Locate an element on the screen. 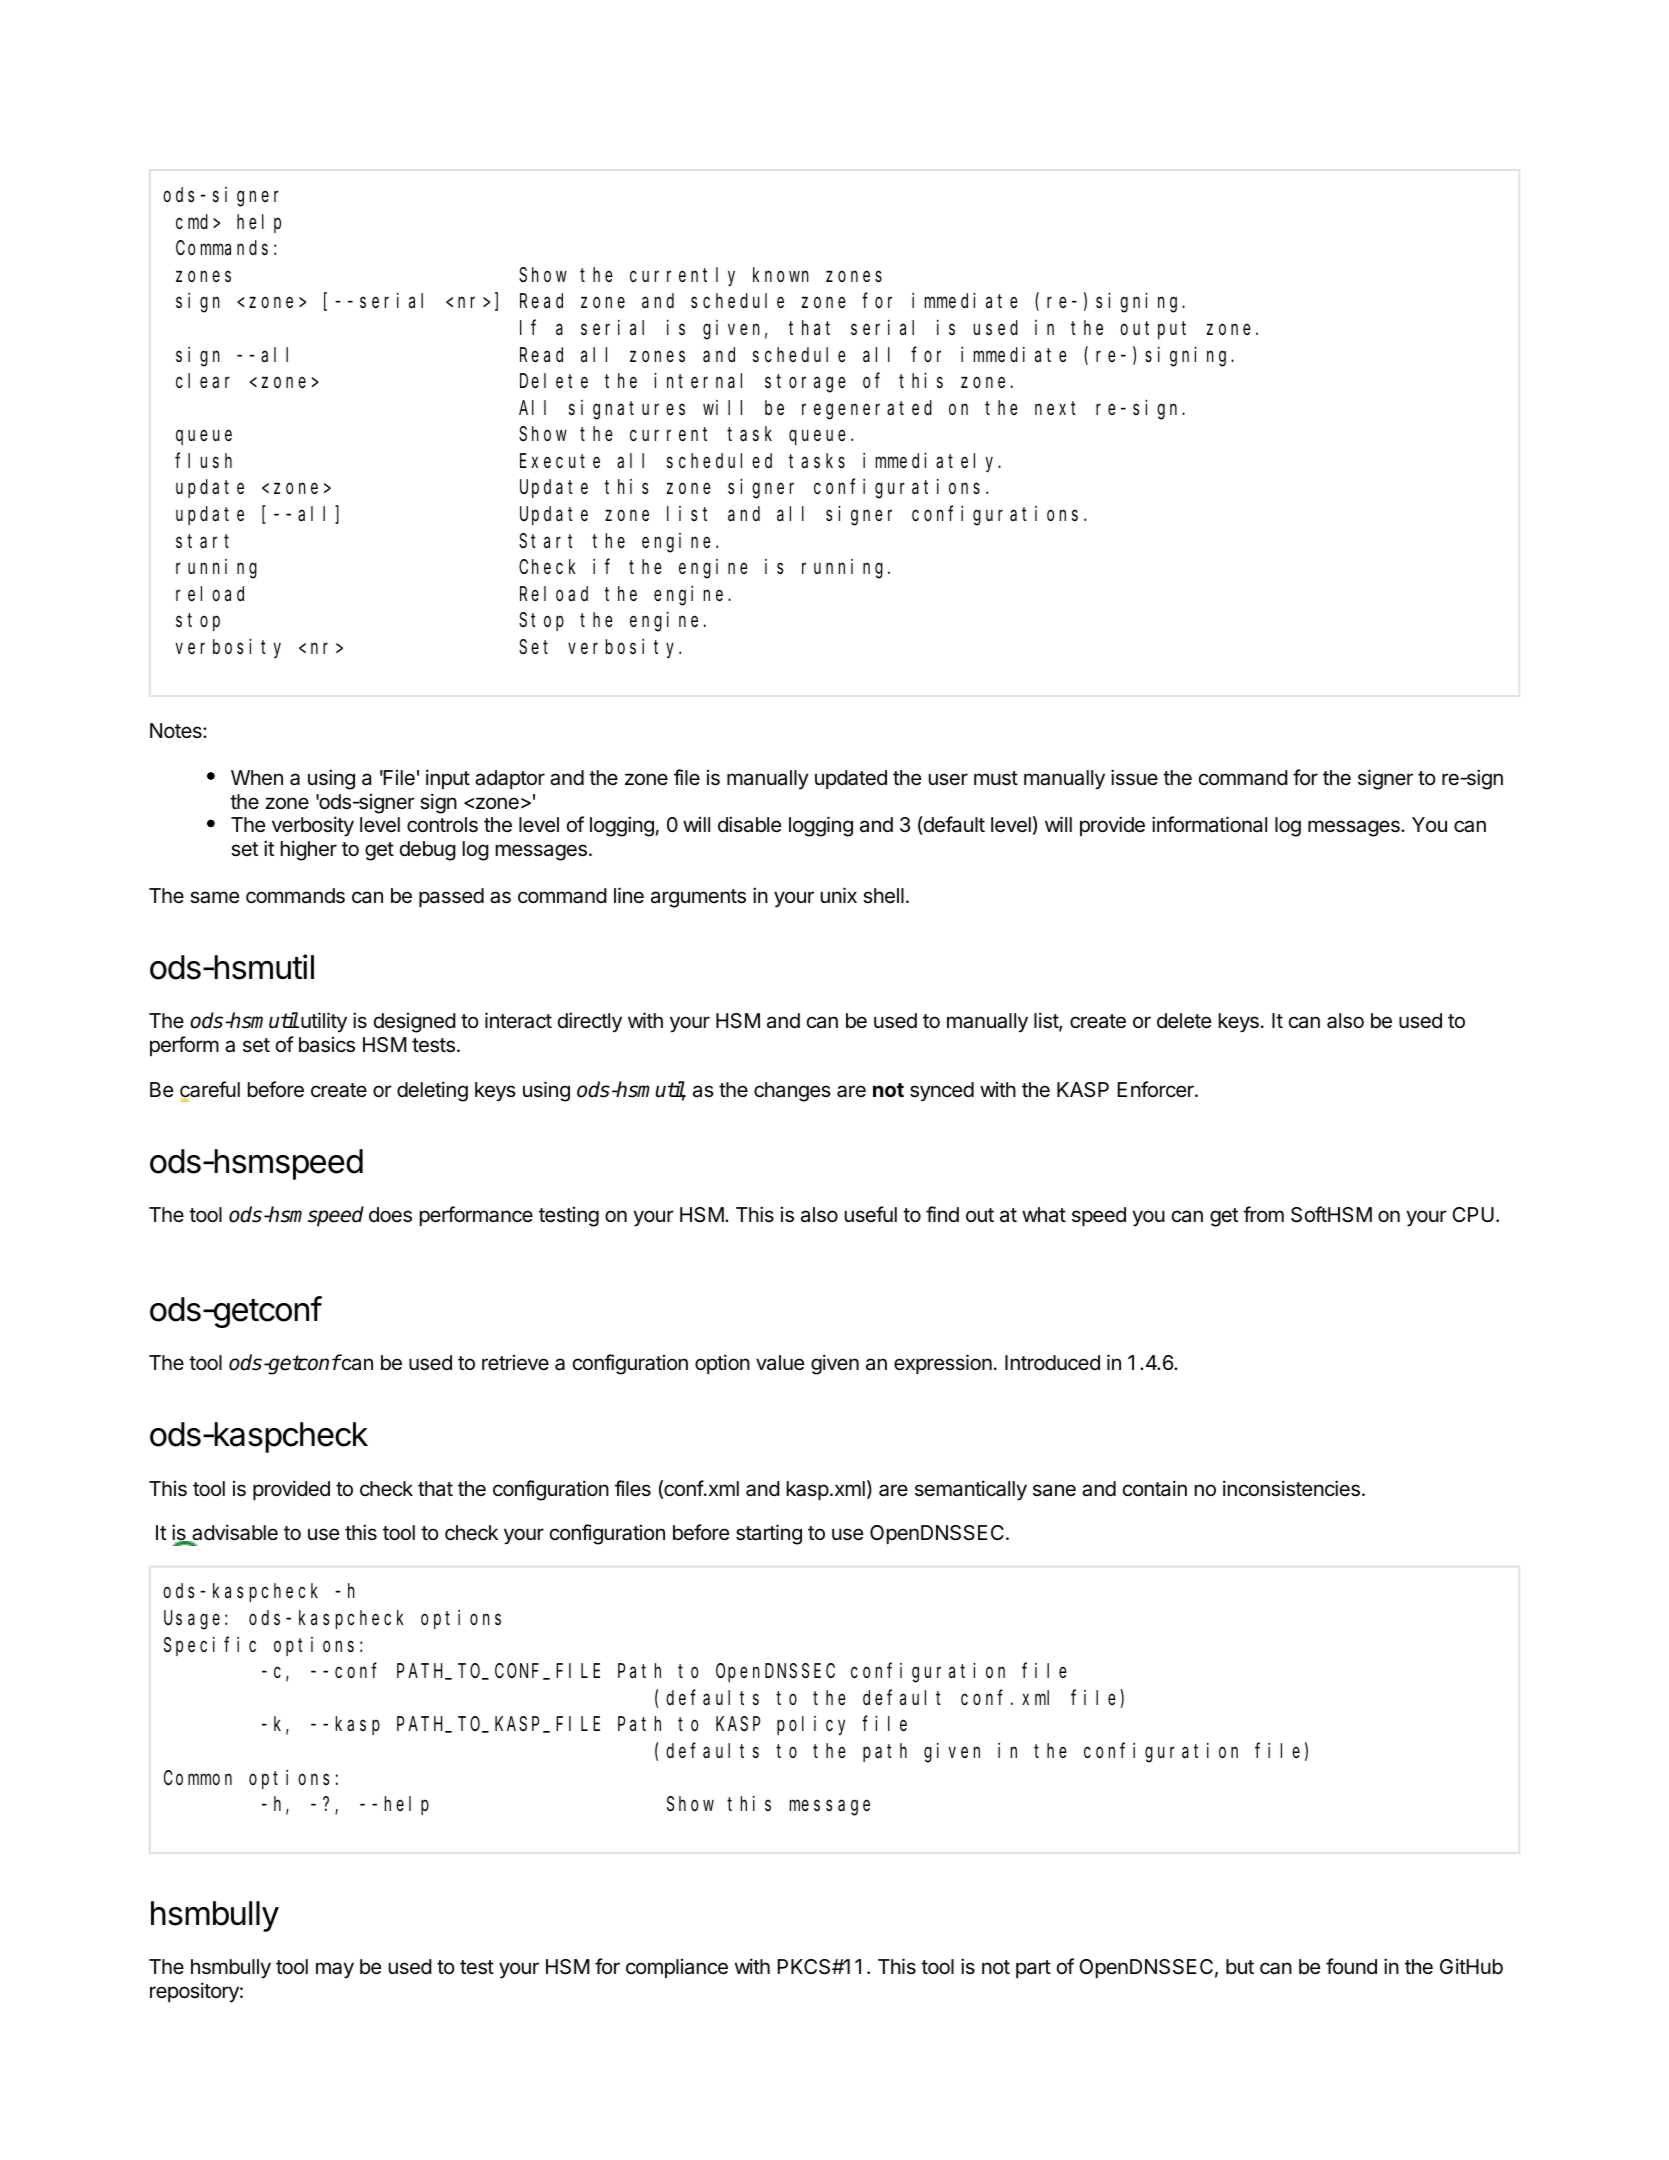 This screenshot has height=2160, width=1669. compliance is located at coordinates (677, 1968).
